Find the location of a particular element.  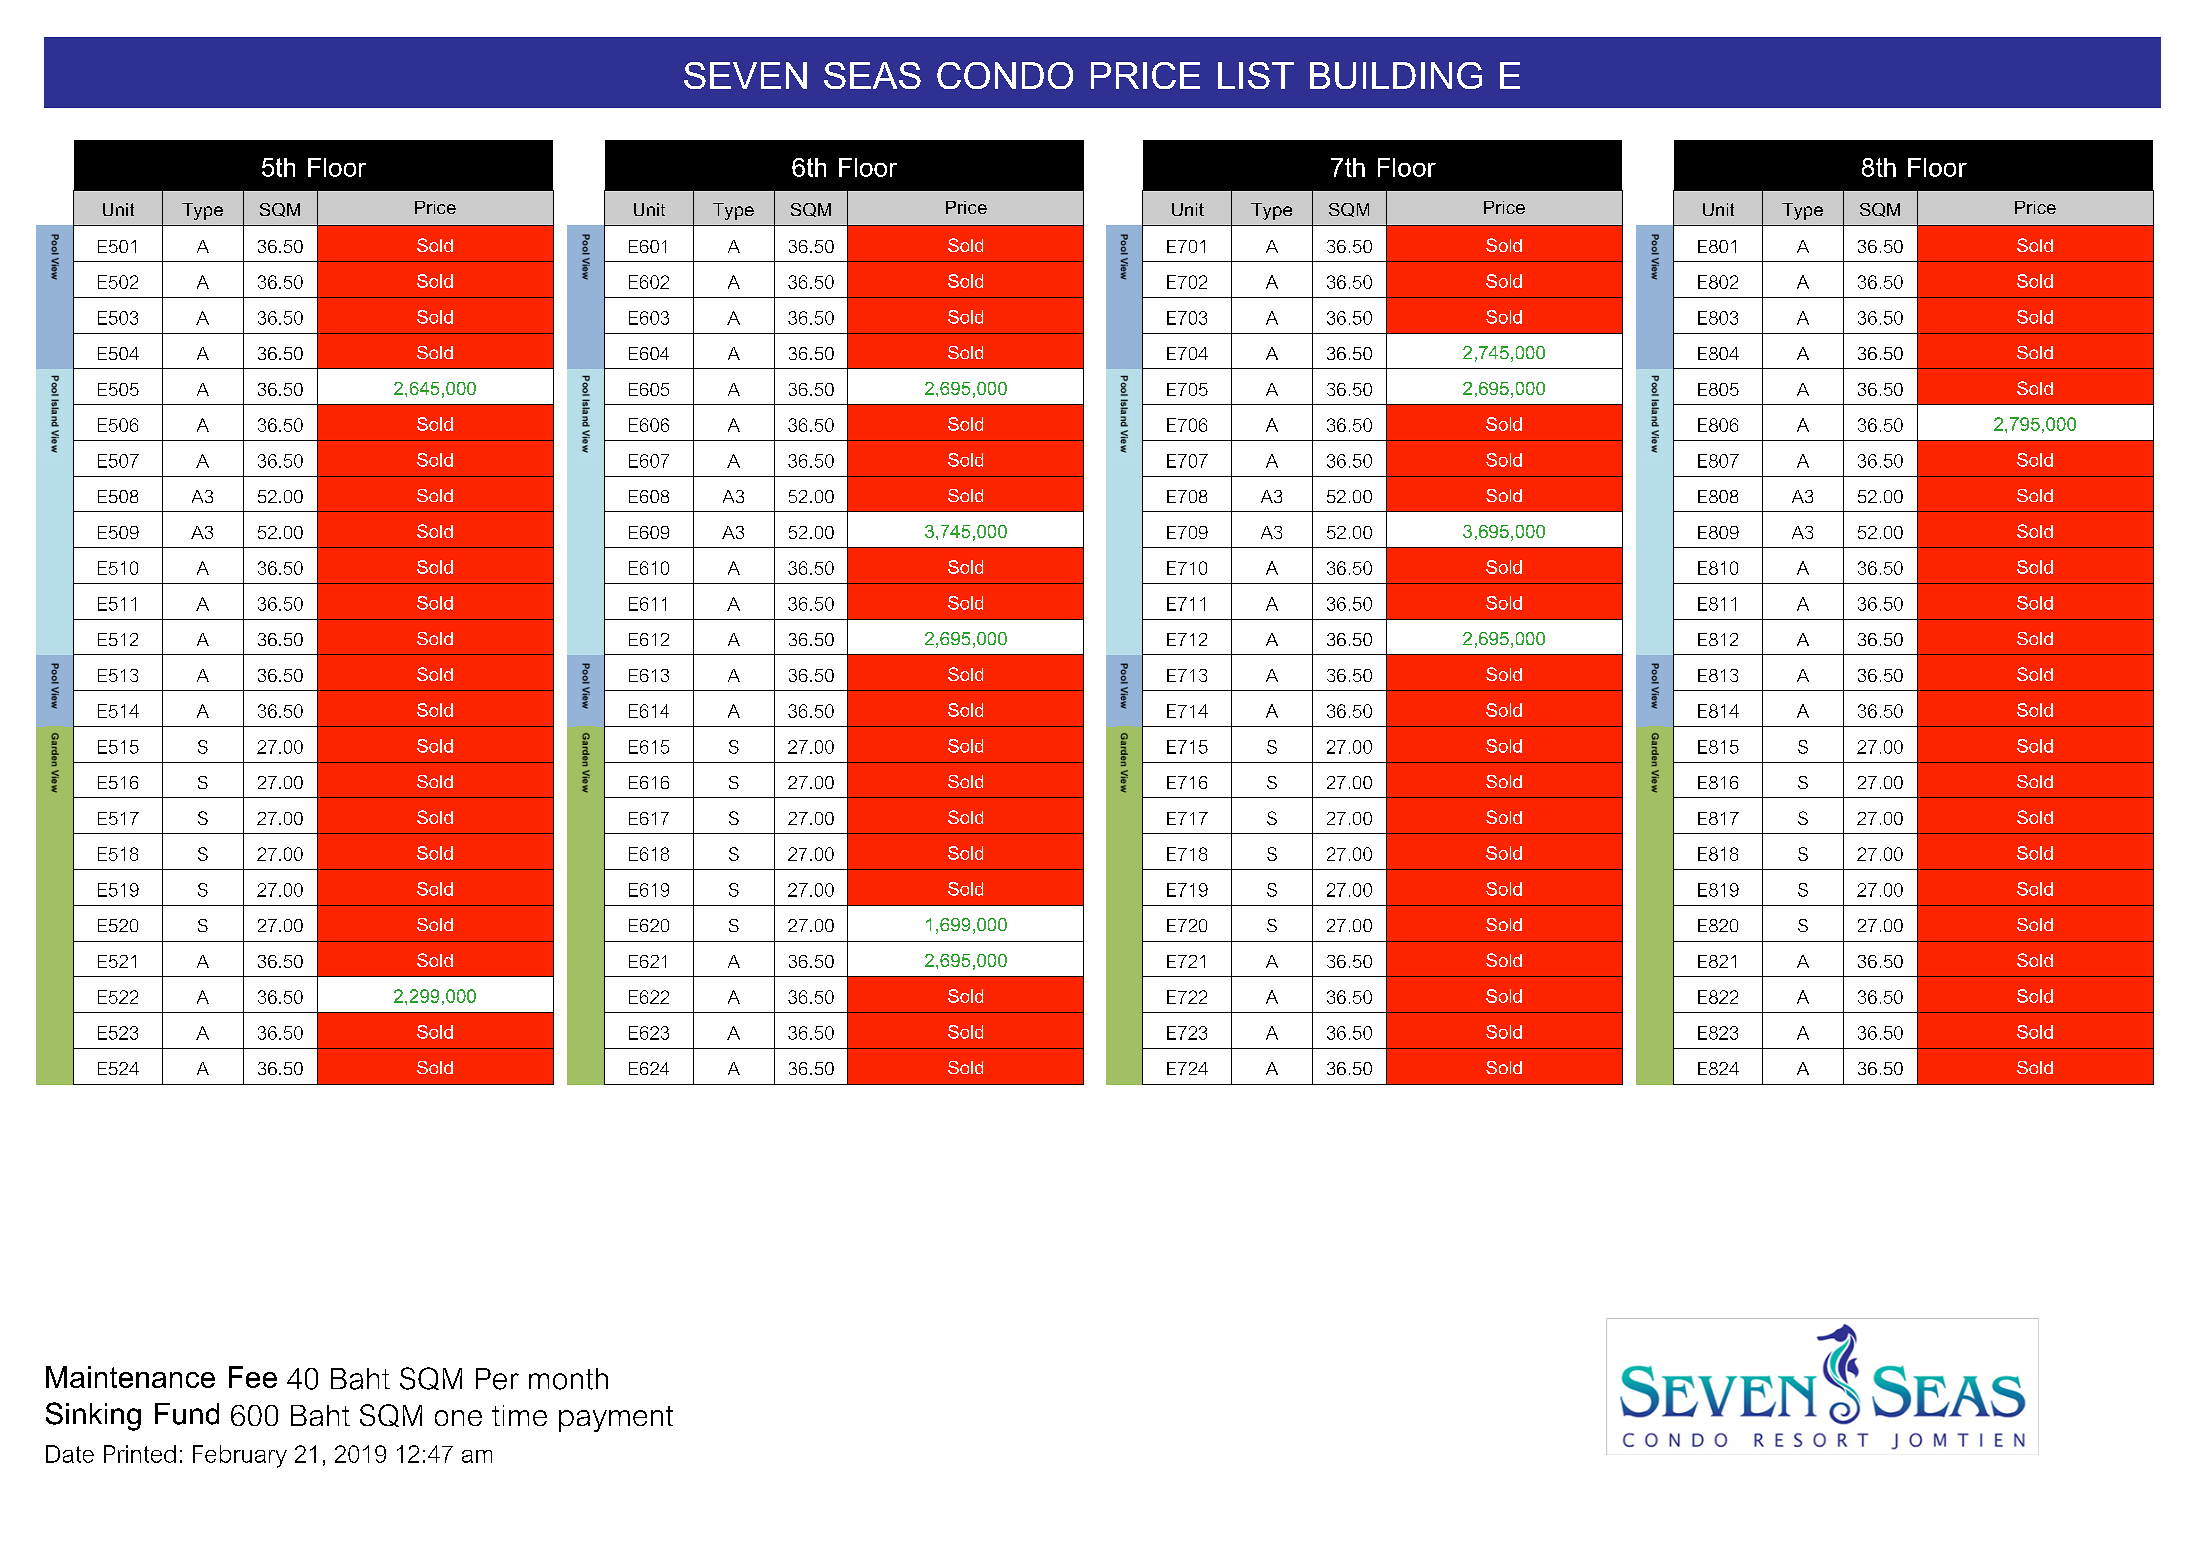

BUILDING is located at coordinates (1396, 75).
